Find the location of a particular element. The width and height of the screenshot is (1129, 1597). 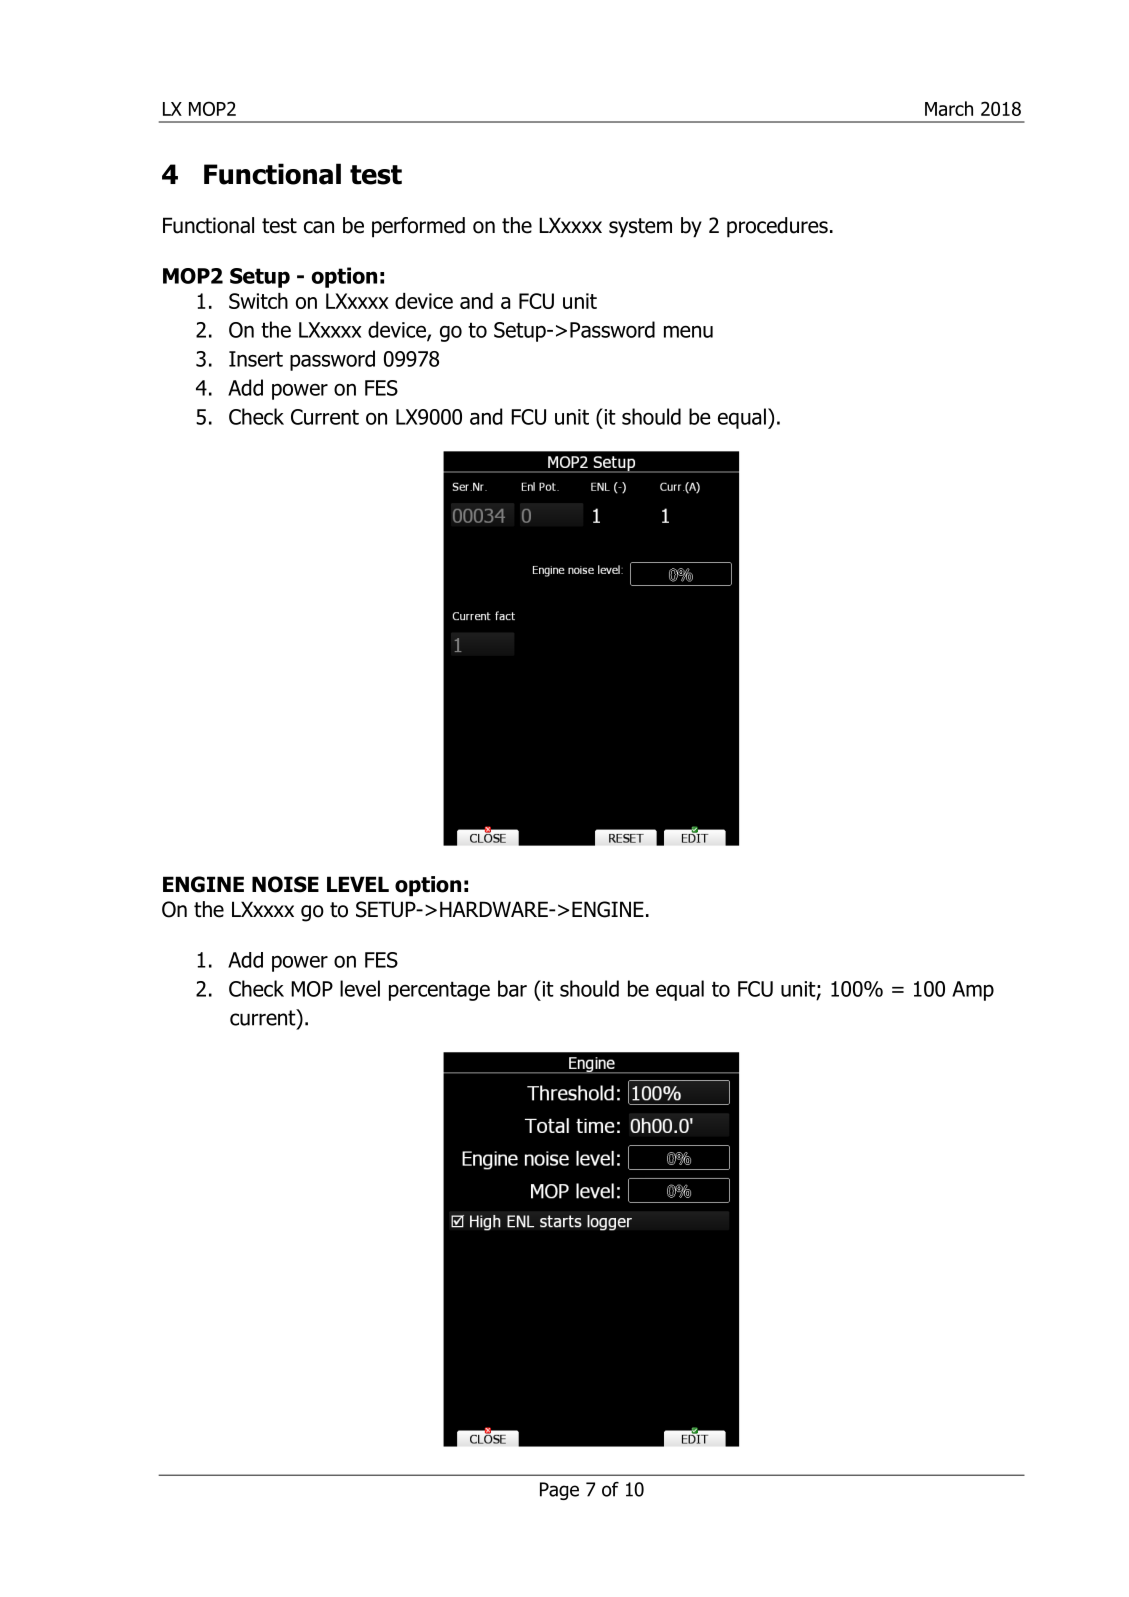

March is located at coordinates (949, 108).
